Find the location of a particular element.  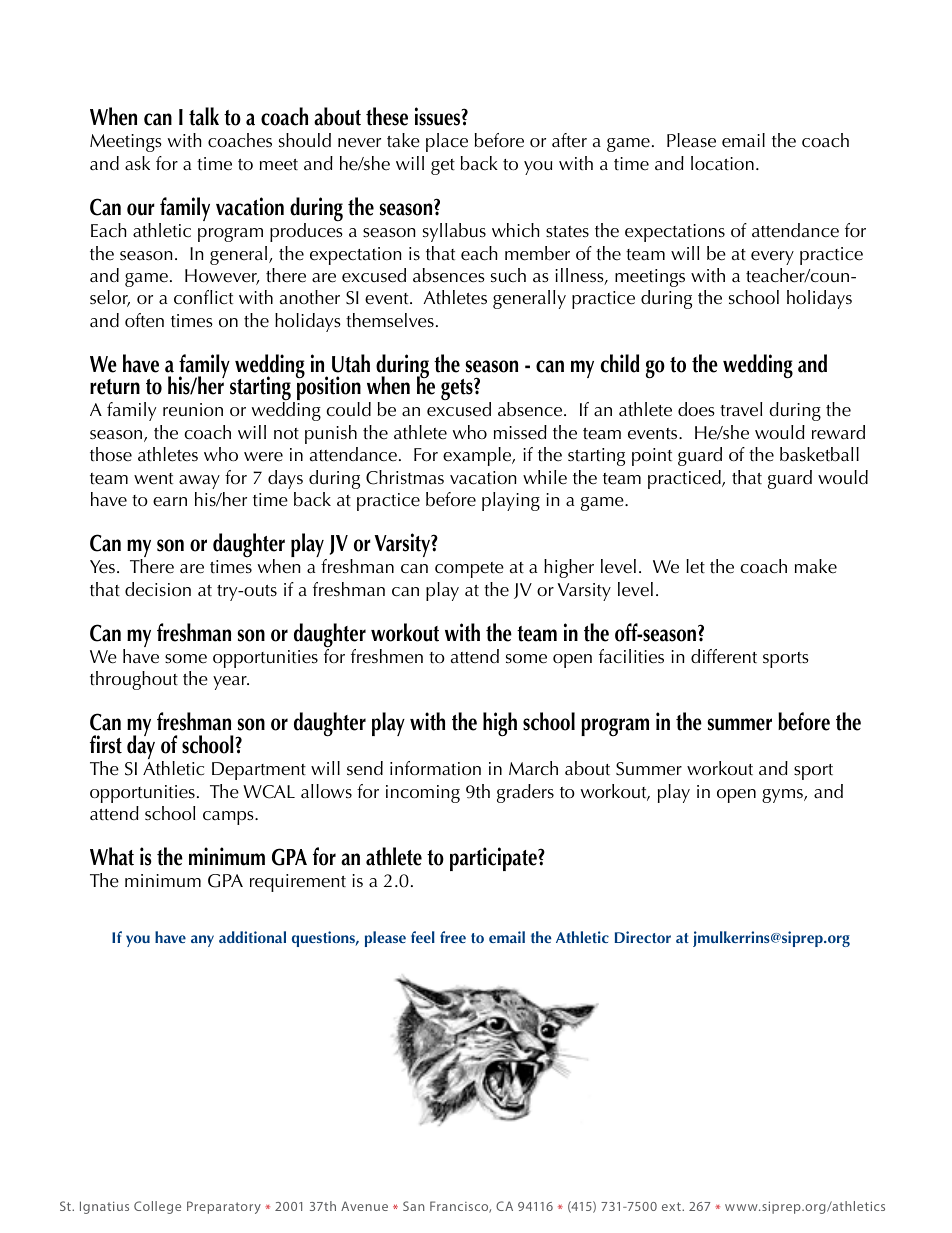

location is located at coordinates (722, 163).
